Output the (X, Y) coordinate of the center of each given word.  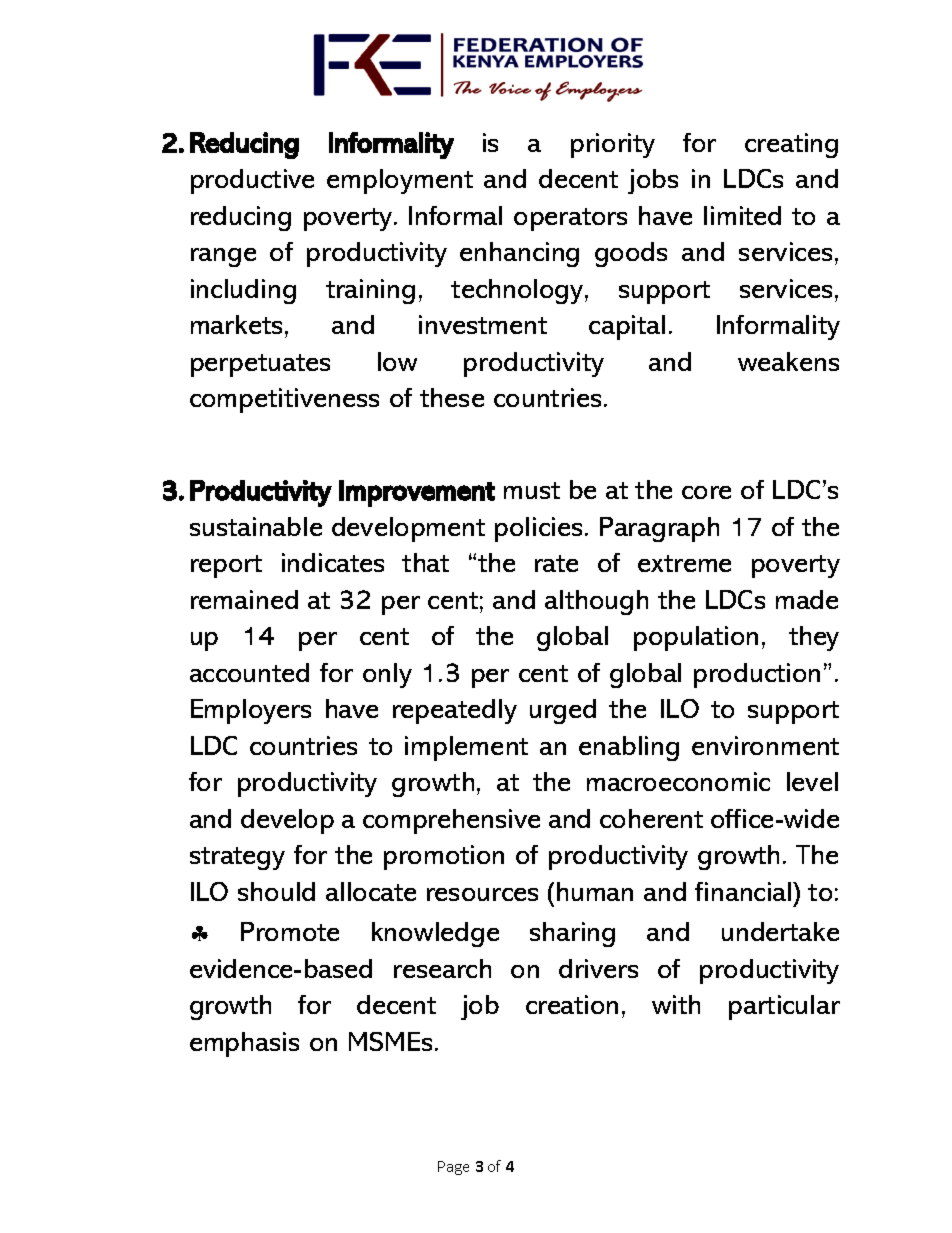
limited (742, 215)
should (276, 891)
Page (453, 1168)
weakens (788, 361)
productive (252, 181)
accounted (249, 672)
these (452, 397)
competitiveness (284, 400)
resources (482, 894)
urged (563, 711)
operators (570, 219)
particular (784, 1007)
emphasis (244, 1044)
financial (744, 891)
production (757, 675)
